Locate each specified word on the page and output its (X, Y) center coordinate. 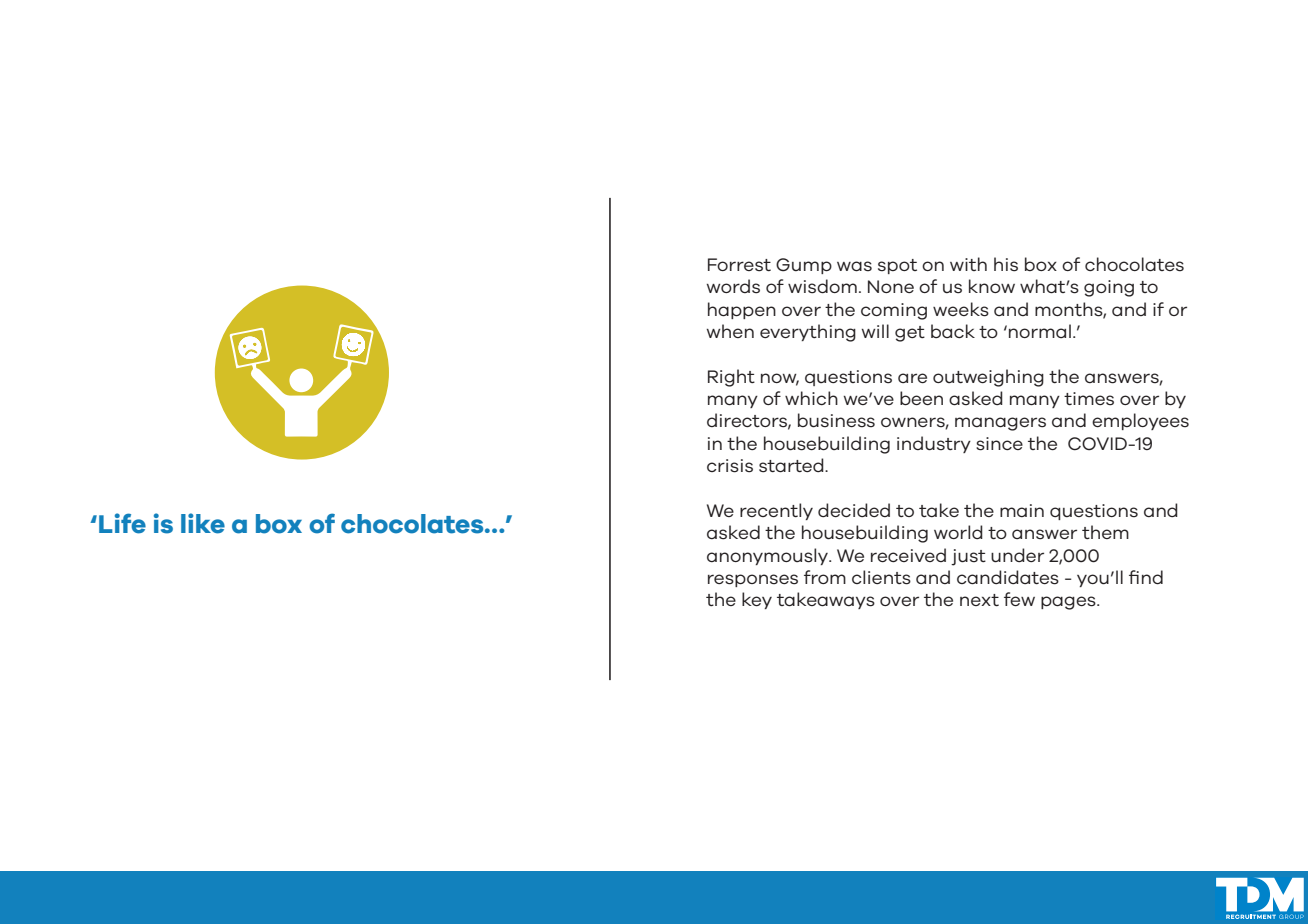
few (1019, 599)
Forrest (739, 265)
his (1006, 264)
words (733, 286)
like (203, 523)
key (757, 600)
